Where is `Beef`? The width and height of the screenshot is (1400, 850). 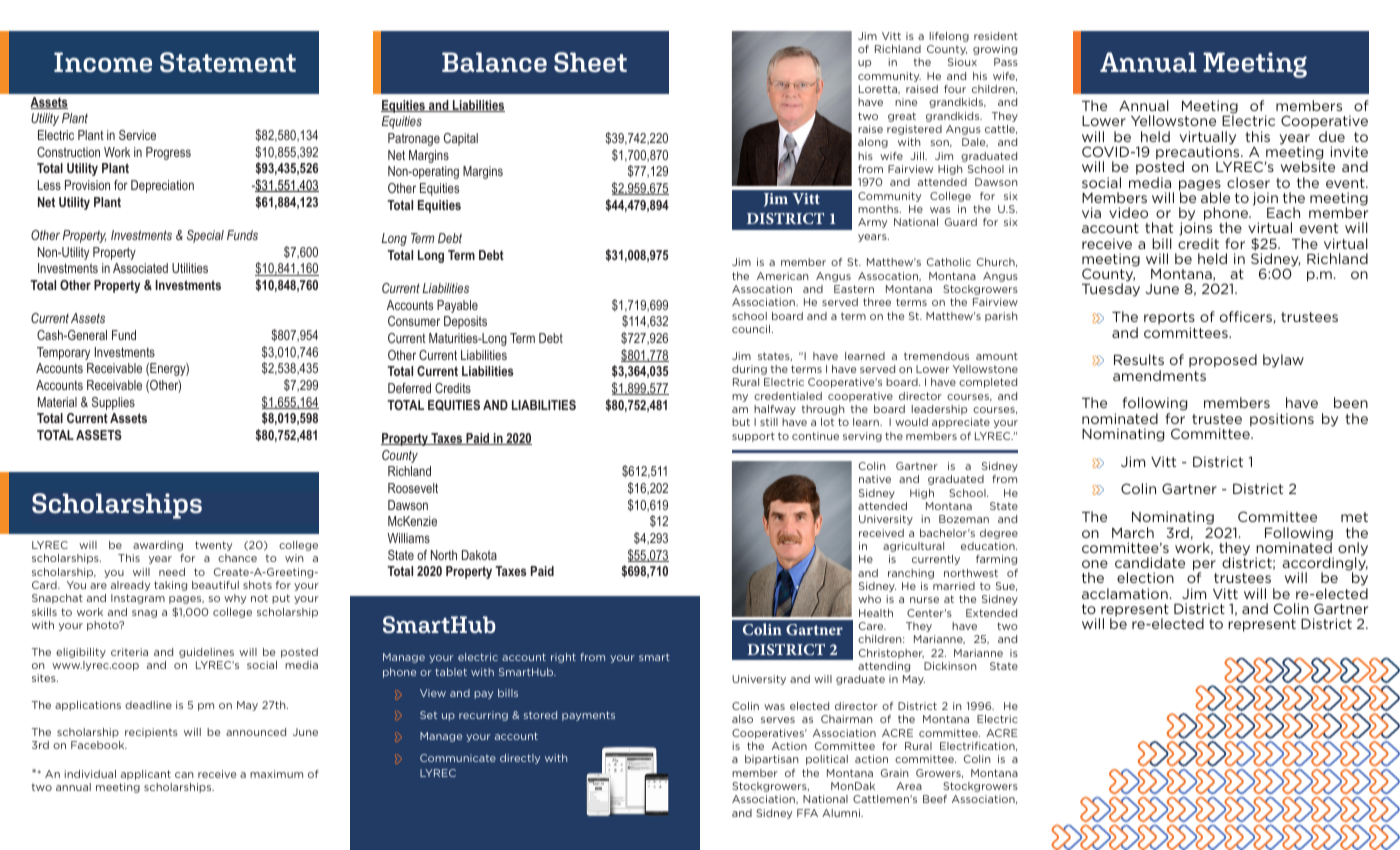
Beef is located at coordinates (935, 799).
